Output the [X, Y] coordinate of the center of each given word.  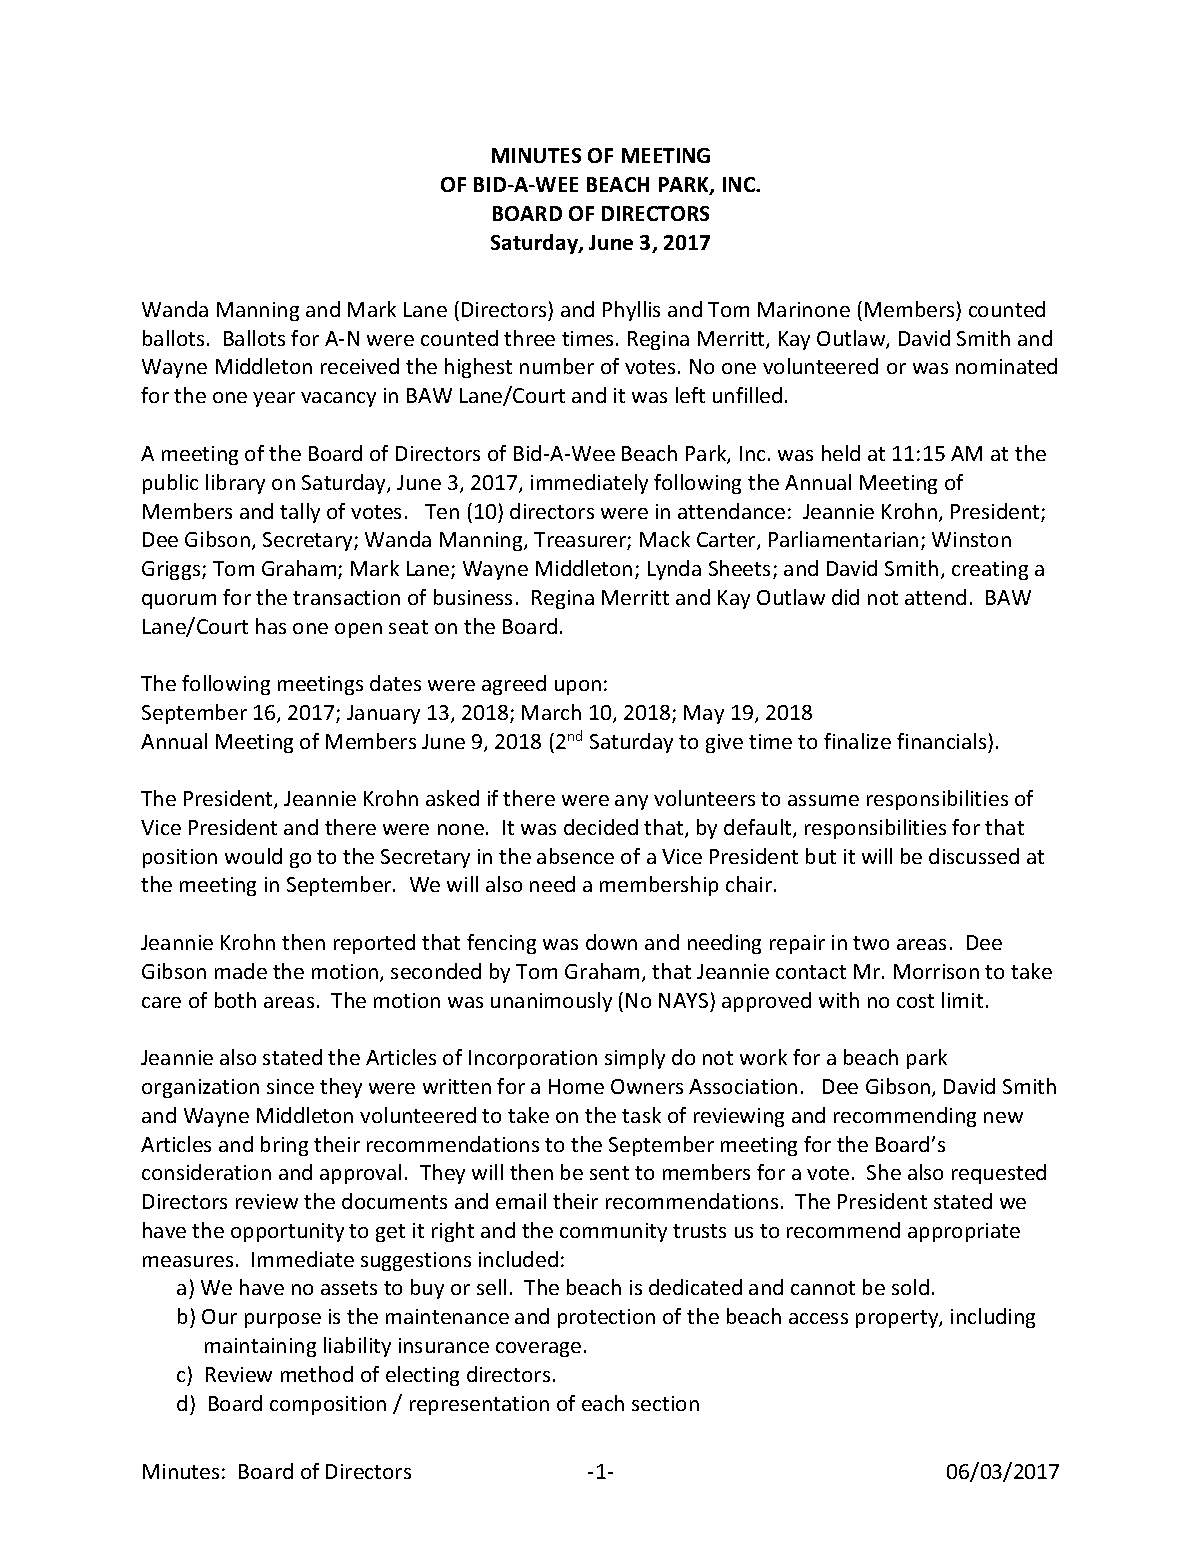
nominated [1006, 366]
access [818, 1318]
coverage [538, 1349]
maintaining [260, 1347]
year [274, 399]
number [557, 366]
